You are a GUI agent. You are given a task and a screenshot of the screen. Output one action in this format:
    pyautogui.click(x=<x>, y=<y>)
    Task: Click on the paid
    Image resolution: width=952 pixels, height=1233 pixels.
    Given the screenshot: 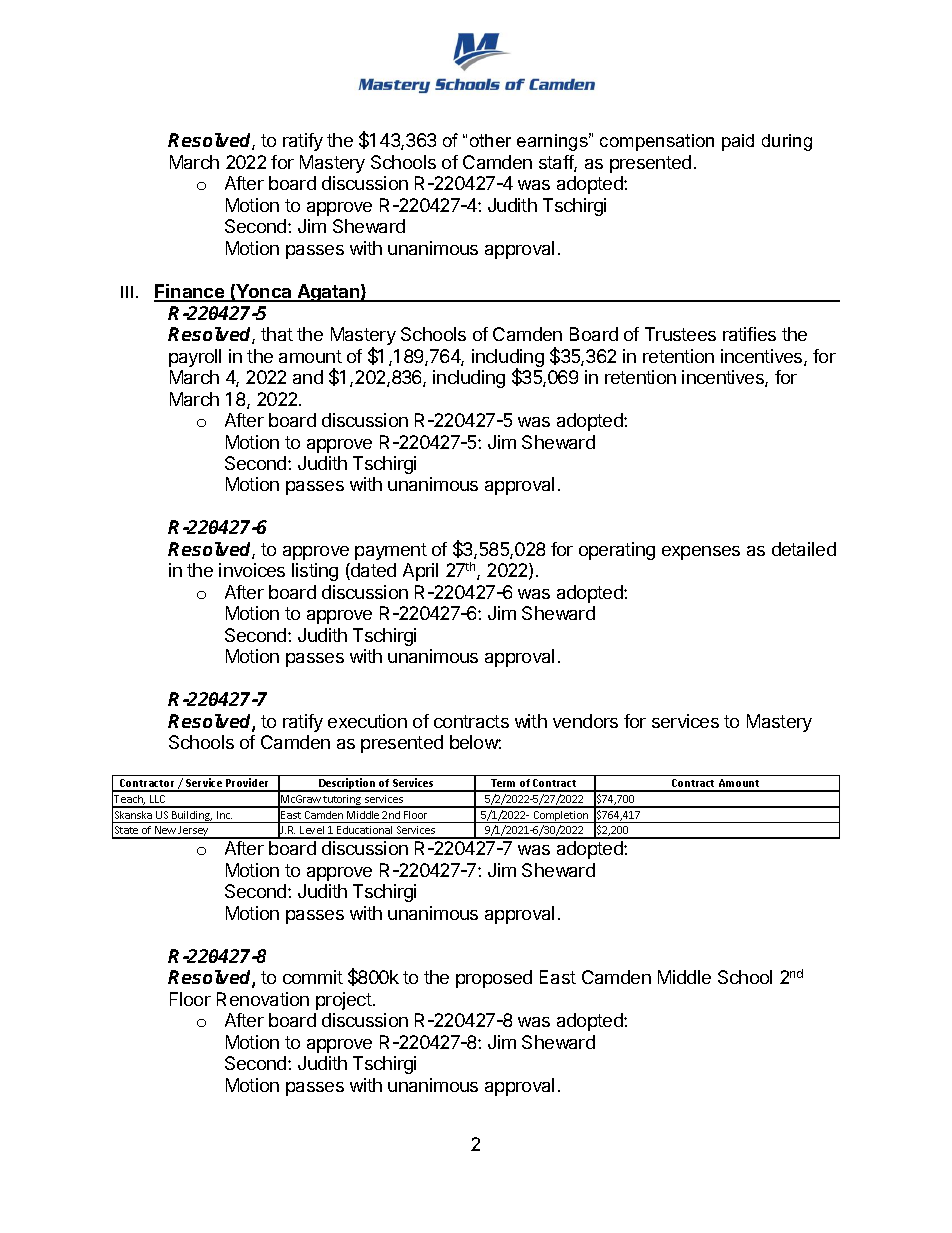 What is the action you would take?
    pyautogui.click(x=738, y=142)
